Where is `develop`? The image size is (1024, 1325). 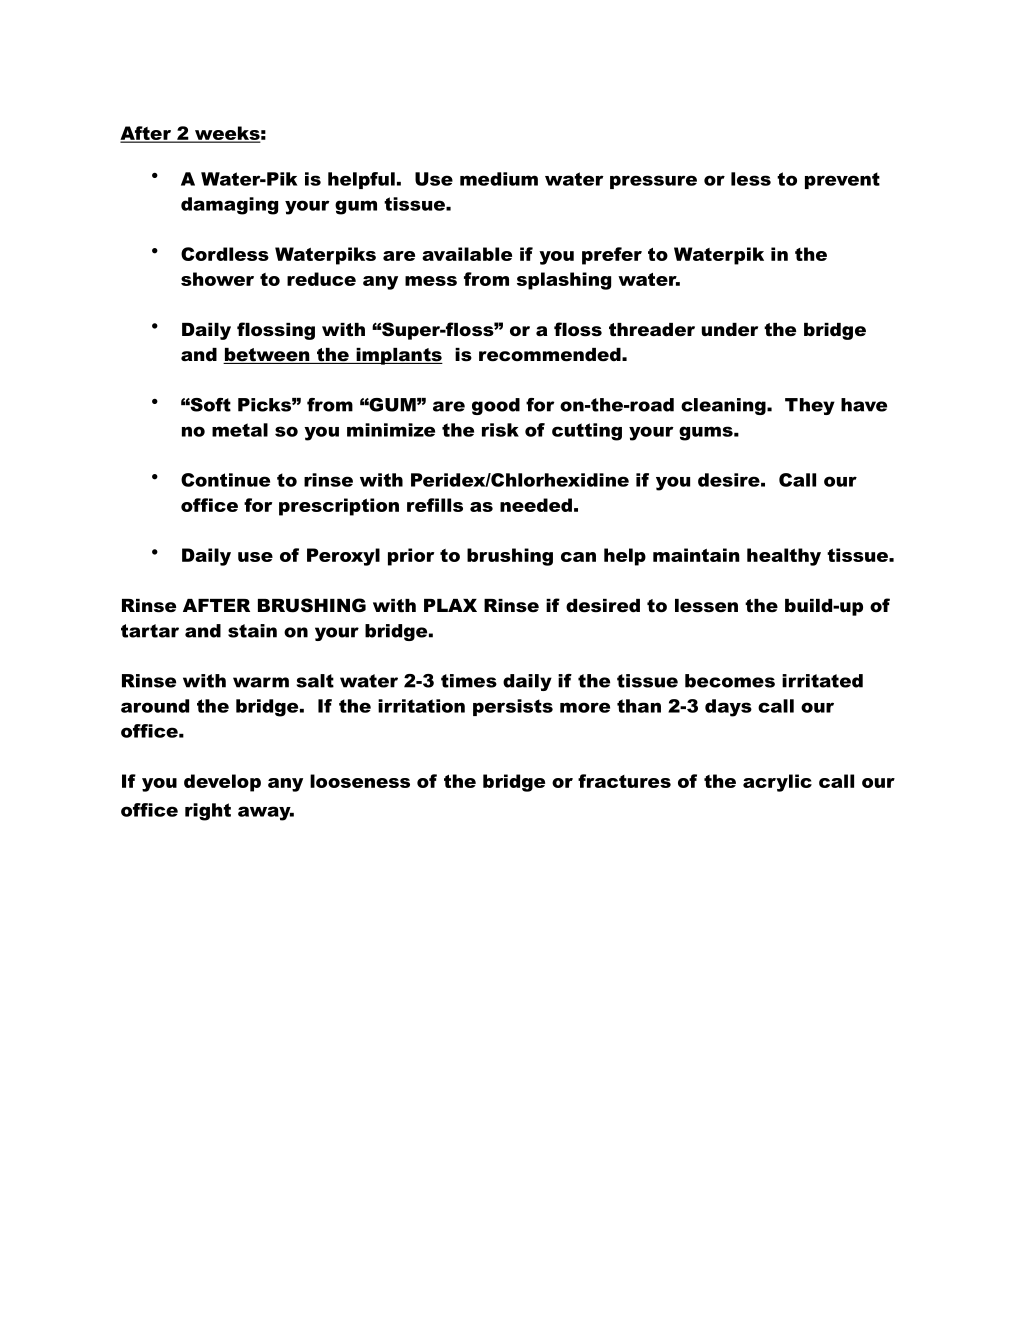 develop is located at coordinates (222, 783).
